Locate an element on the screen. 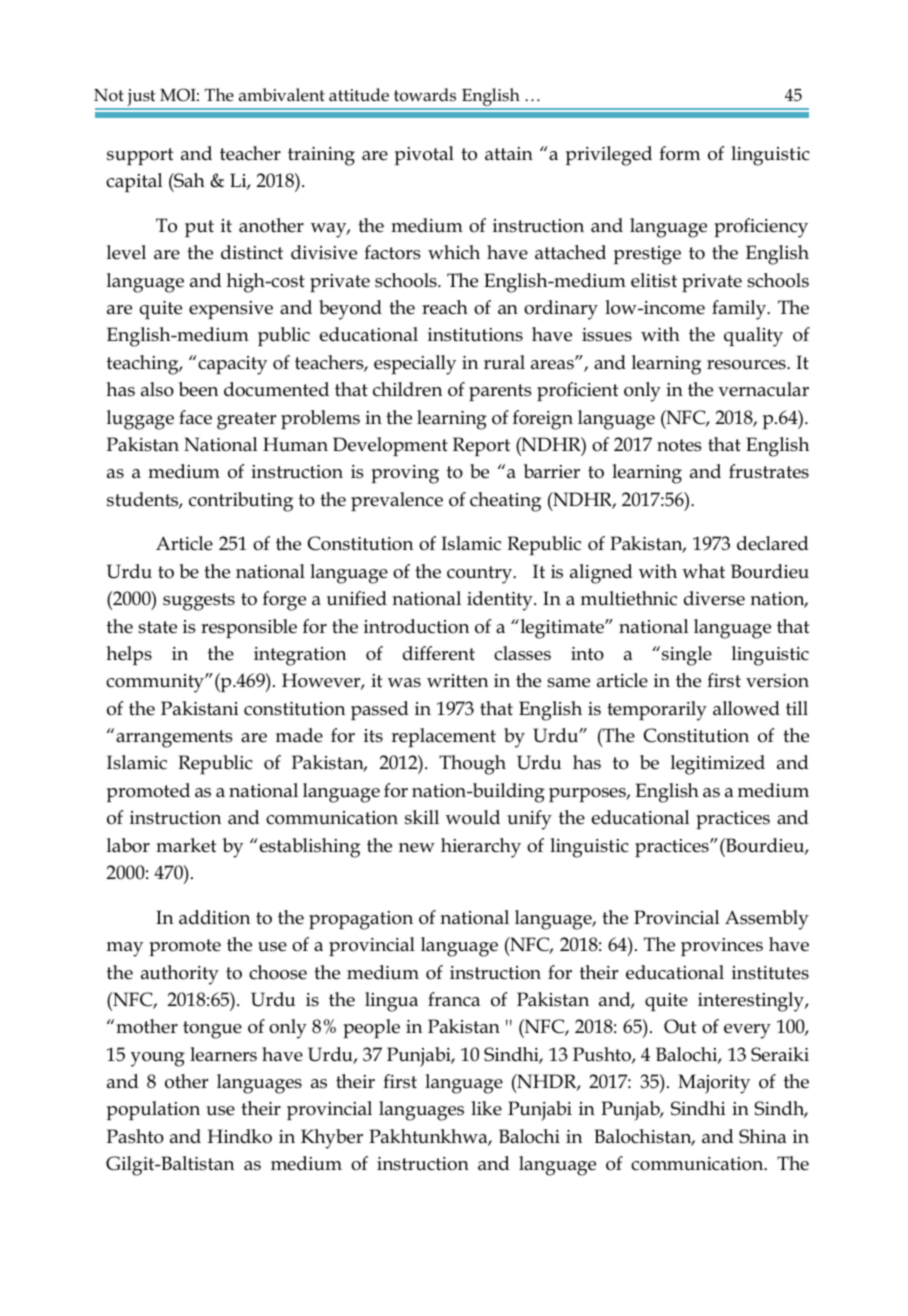 The image size is (908, 1316). identity is located at coordinates (501, 601).
